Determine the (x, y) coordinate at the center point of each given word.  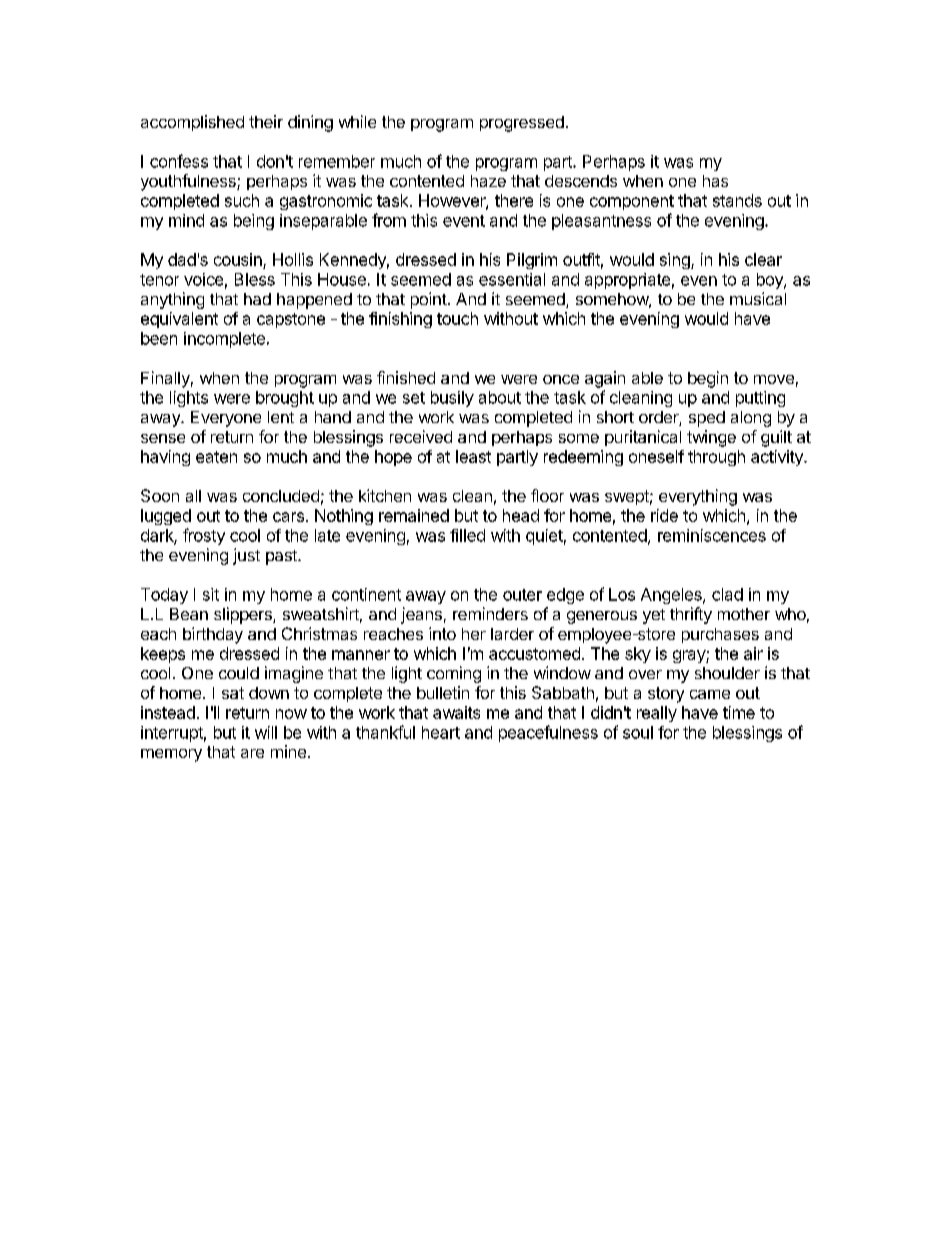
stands (737, 200)
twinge (711, 438)
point (429, 300)
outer (522, 595)
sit (211, 594)
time (739, 712)
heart (441, 732)
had (257, 299)
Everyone (226, 419)
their (266, 121)
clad (727, 594)
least (473, 456)
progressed (522, 124)
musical (758, 298)
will (266, 732)
